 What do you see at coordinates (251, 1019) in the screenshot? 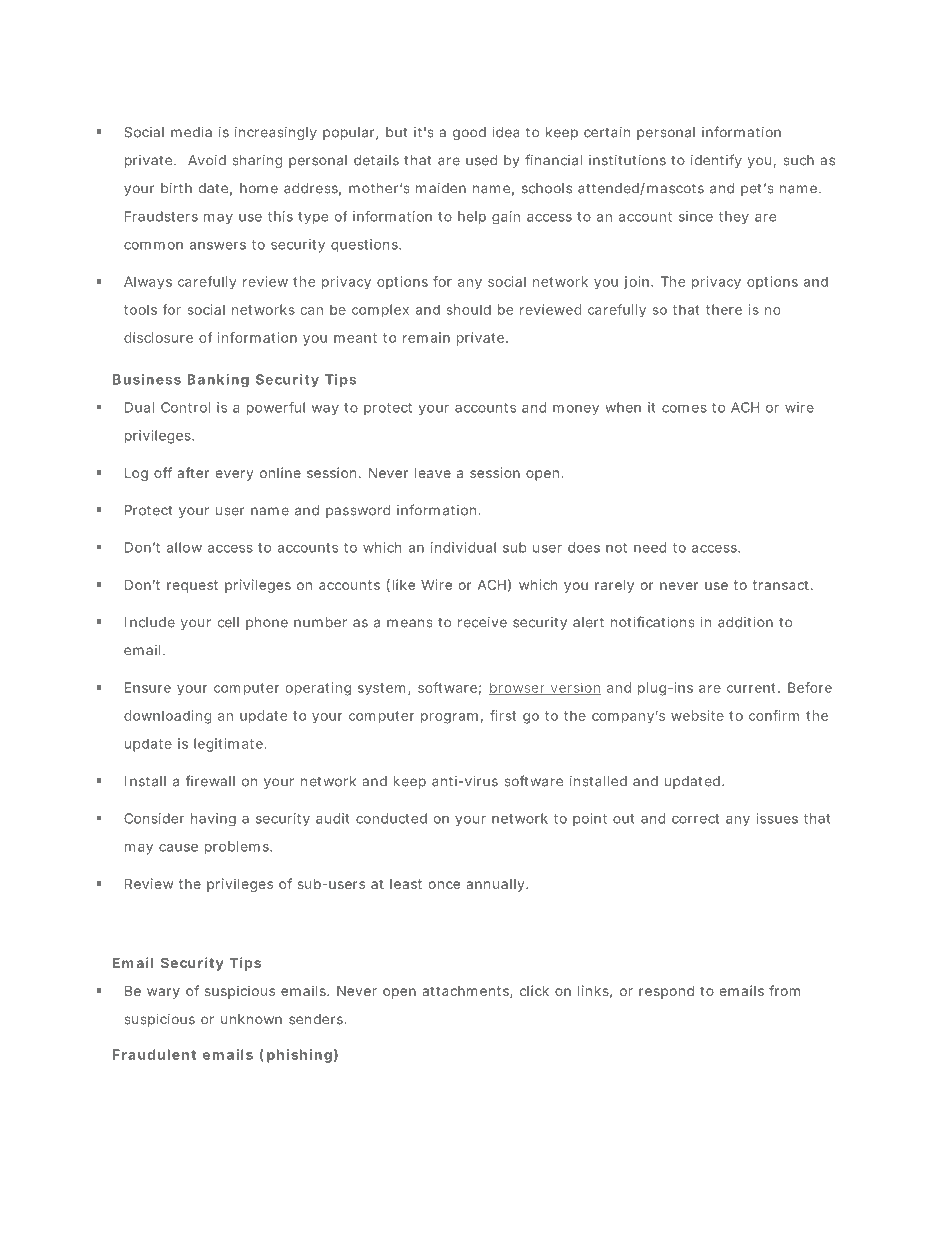
I see `unknown` at bounding box center [251, 1019].
